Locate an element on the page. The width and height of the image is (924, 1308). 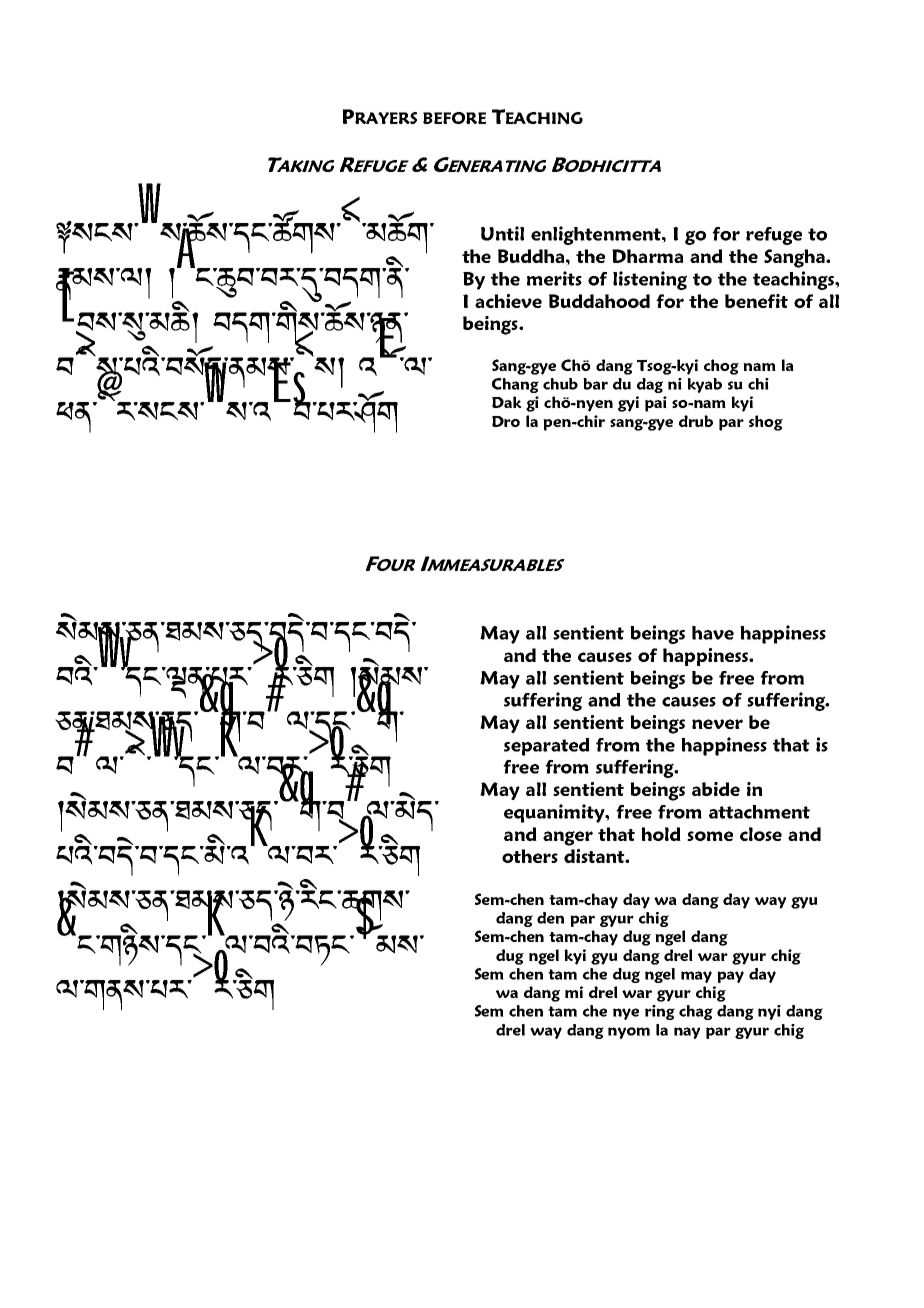
have is located at coordinates (713, 633).
